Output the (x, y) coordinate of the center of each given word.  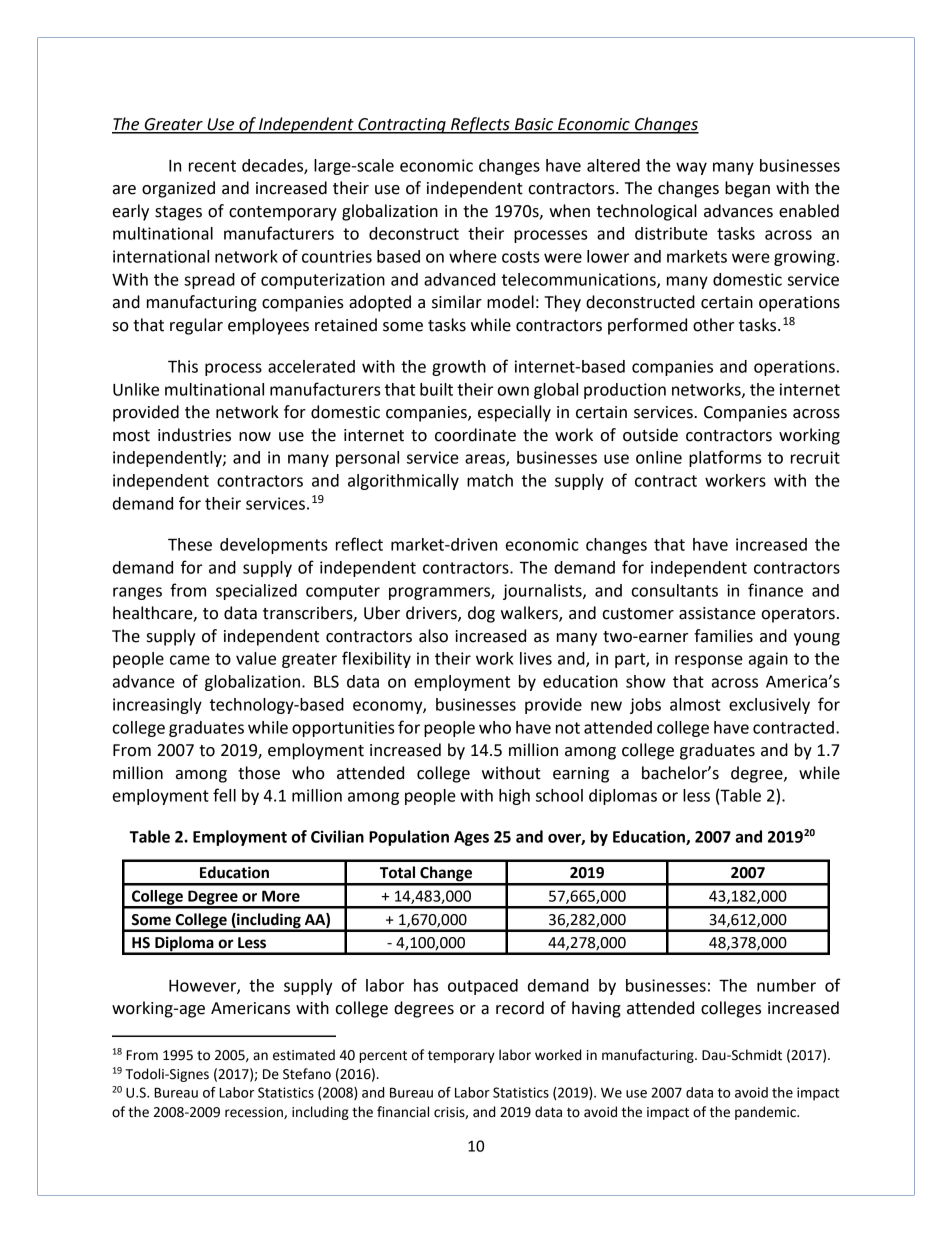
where (473, 256)
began (747, 189)
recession (255, 1113)
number (786, 985)
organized (178, 189)
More (281, 896)
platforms (725, 458)
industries (194, 435)
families (723, 636)
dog (481, 614)
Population (409, 838)
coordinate (475, 435)
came (190, 660)
